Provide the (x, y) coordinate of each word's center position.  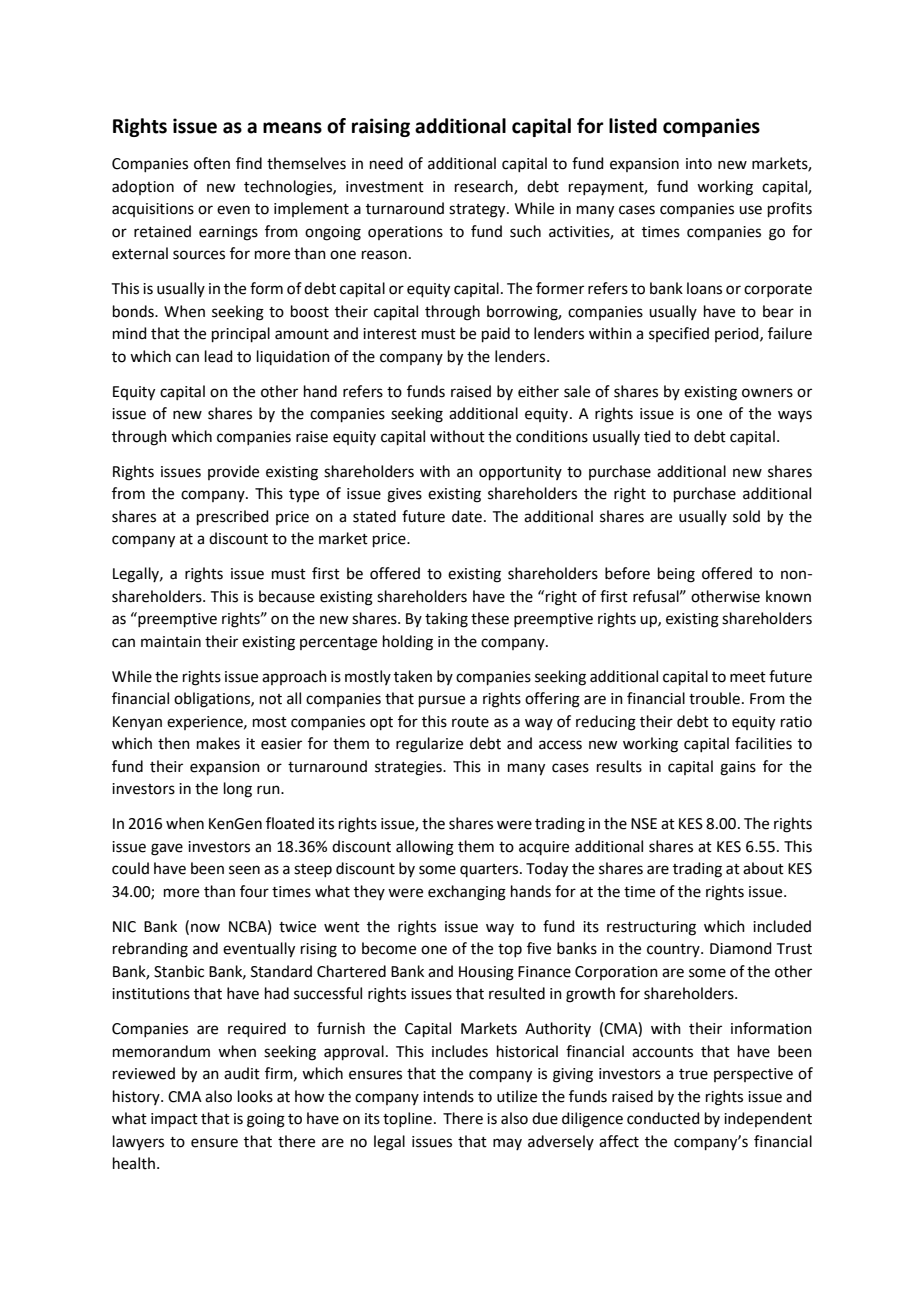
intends (448, 1096)
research (485, 187)
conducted (663, 1118)
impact (174, 1120)
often (212, 163)
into (699, 164)
